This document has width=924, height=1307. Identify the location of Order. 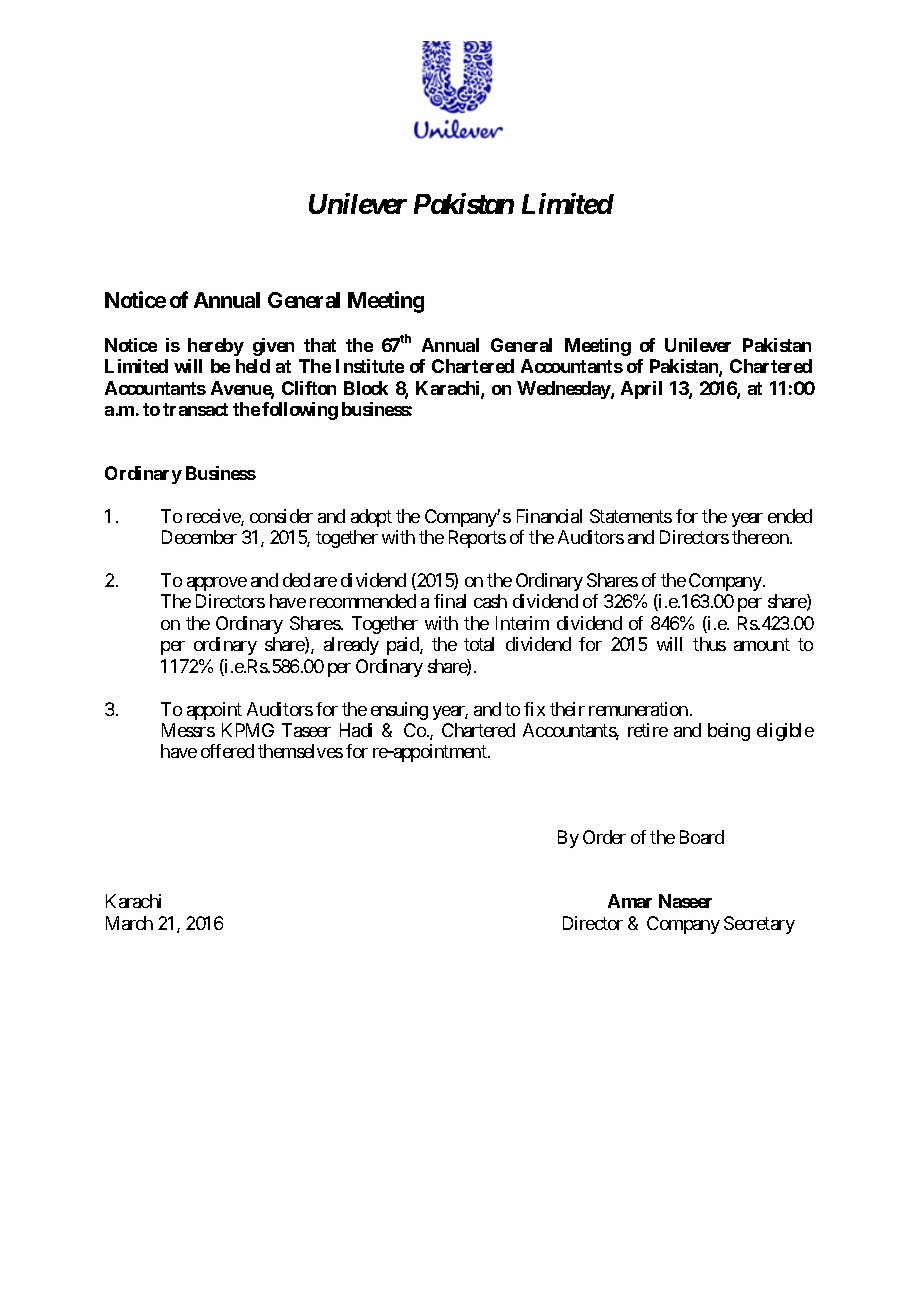
(604, 837).
